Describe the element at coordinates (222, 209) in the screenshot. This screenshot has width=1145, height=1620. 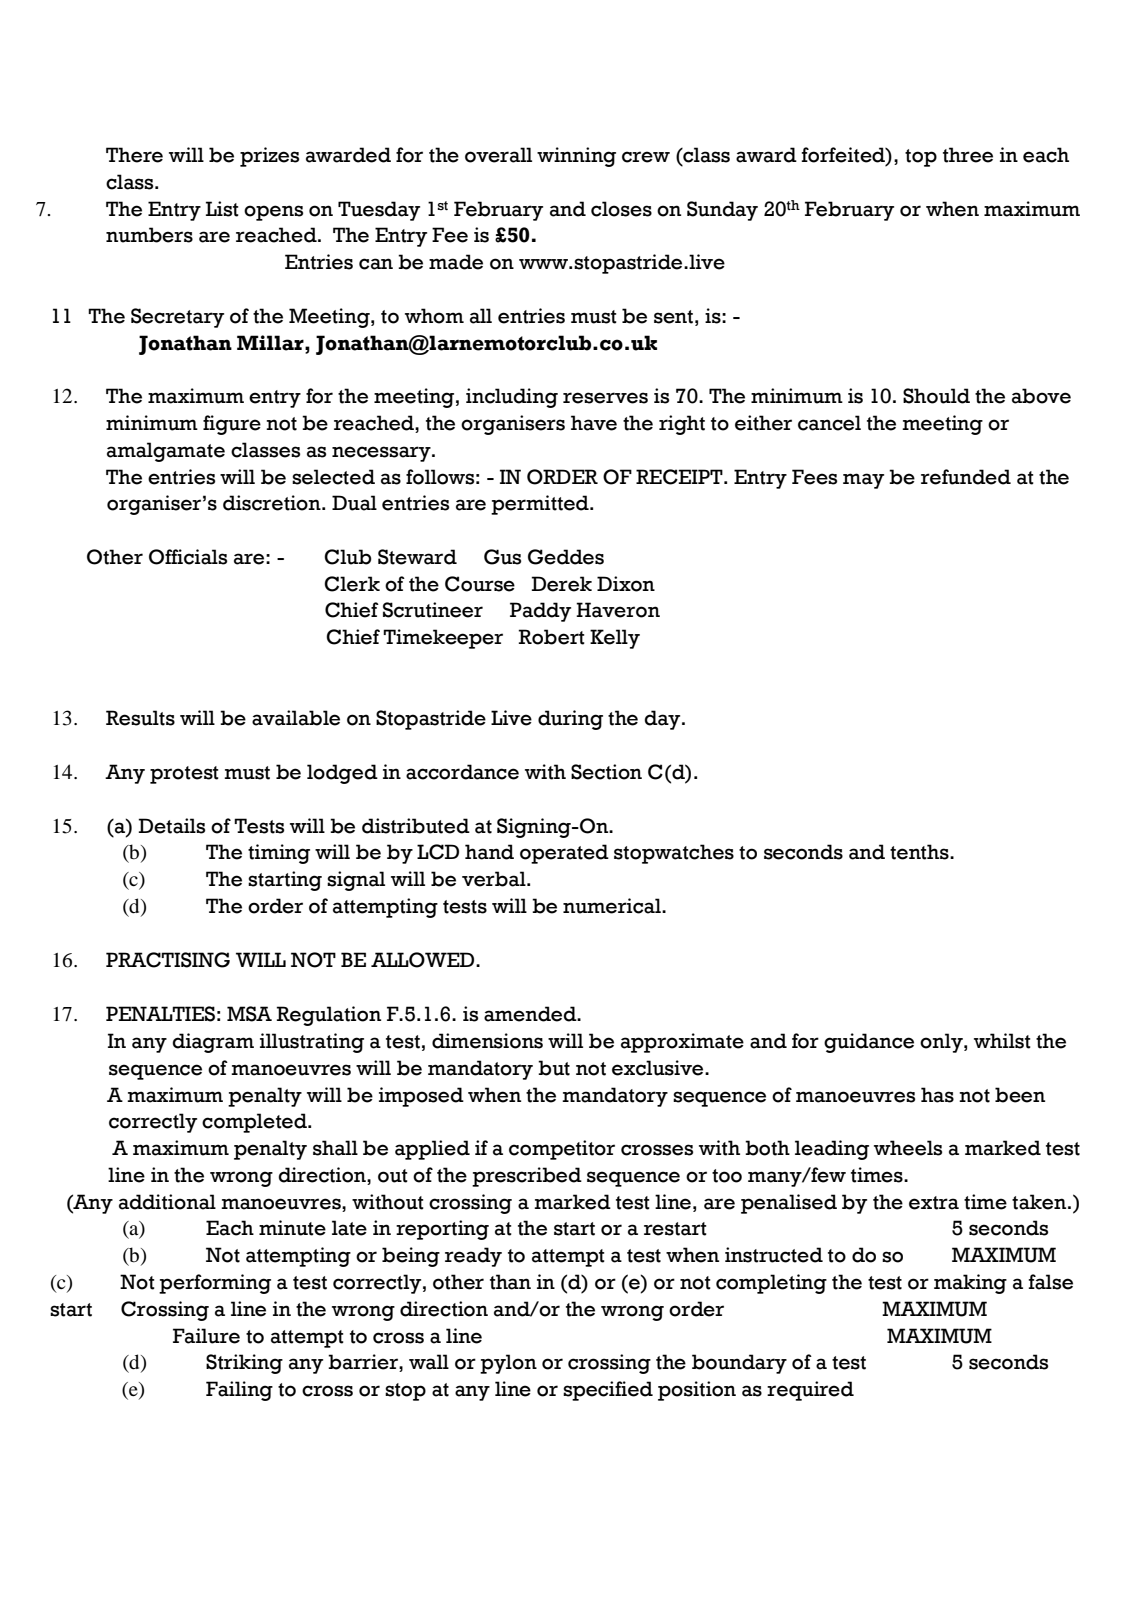
I see `List` at that location.
